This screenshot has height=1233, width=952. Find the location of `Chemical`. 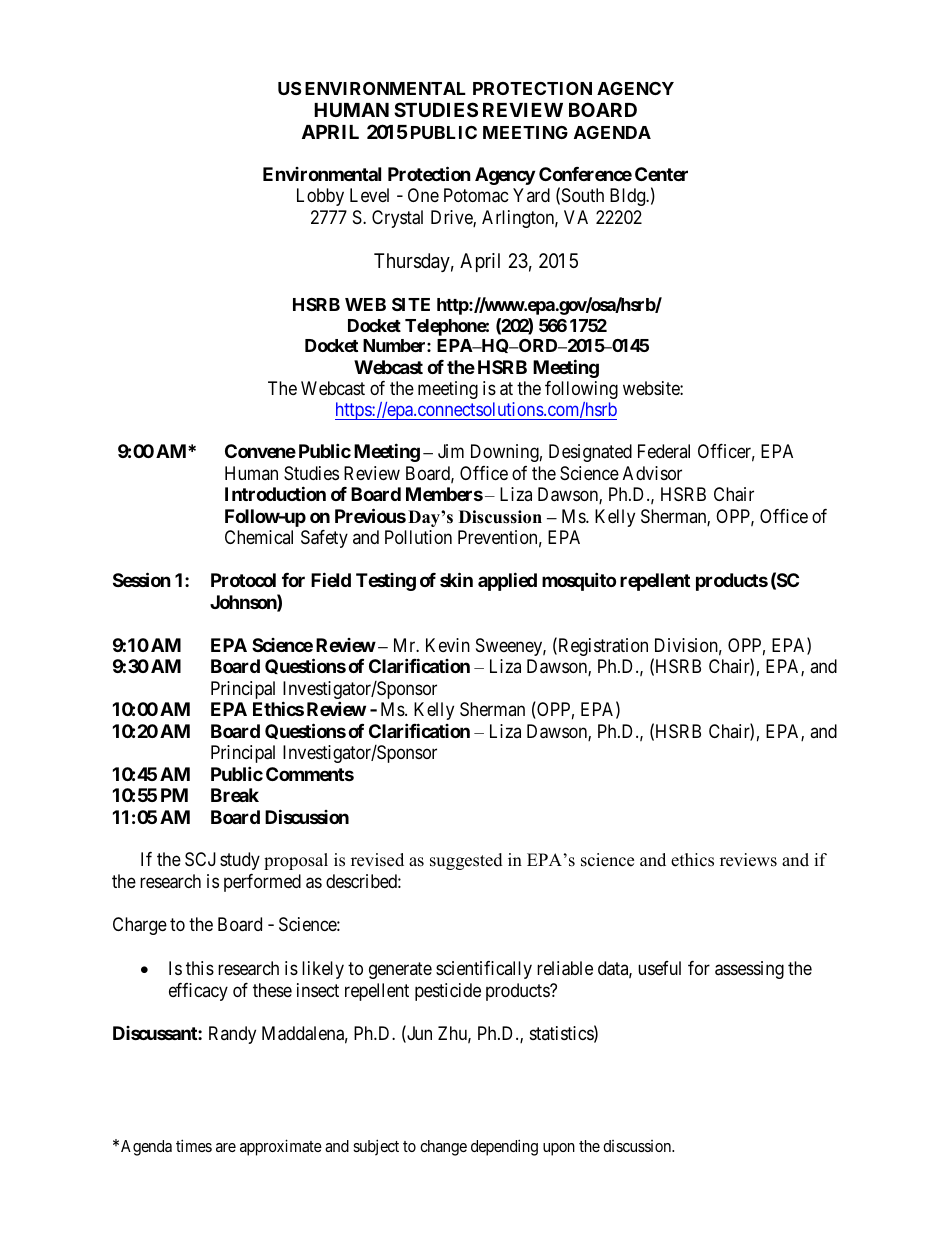

Chemical is located at coordinates (259, 537).
